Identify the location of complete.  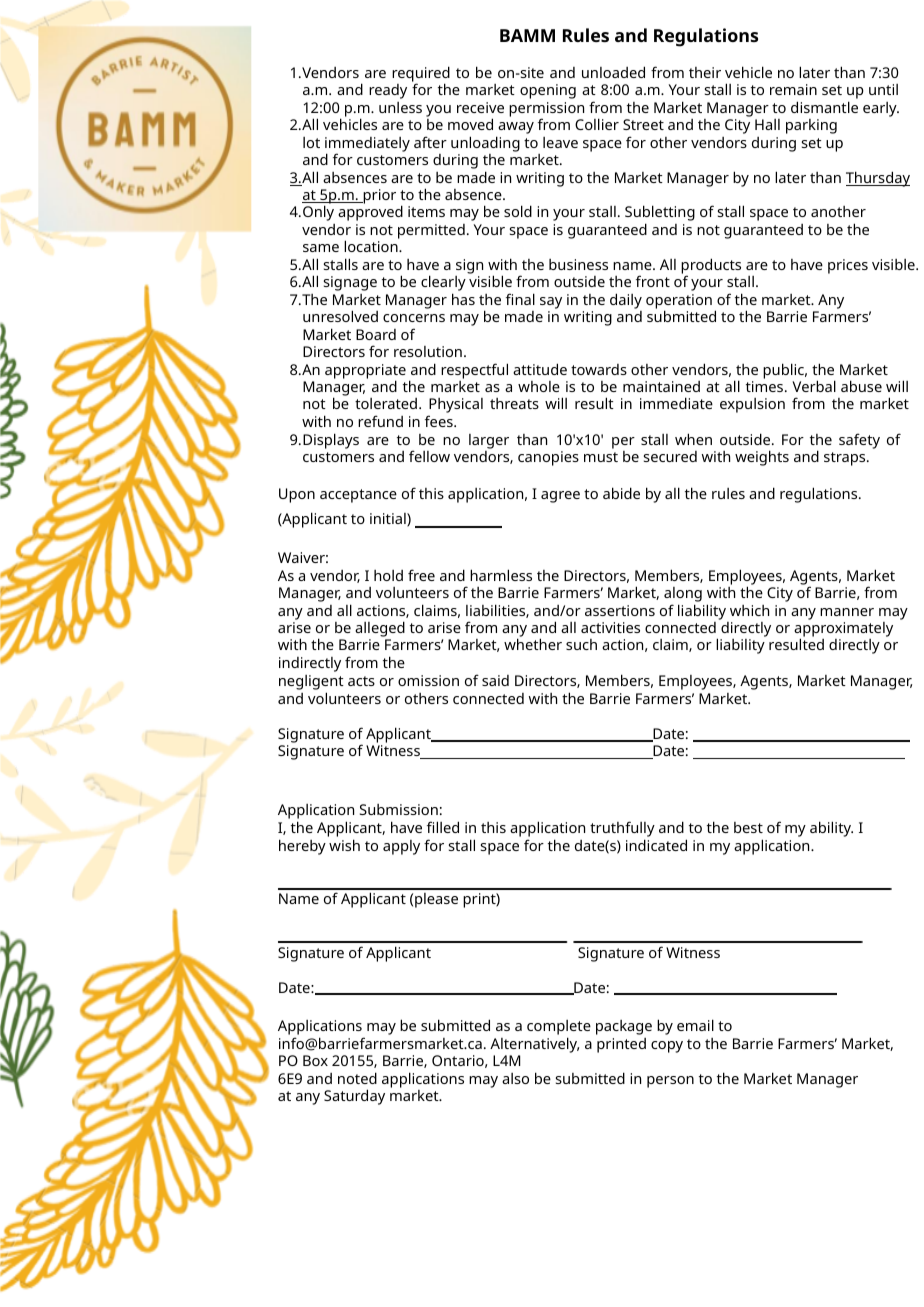
(559, 1027).
